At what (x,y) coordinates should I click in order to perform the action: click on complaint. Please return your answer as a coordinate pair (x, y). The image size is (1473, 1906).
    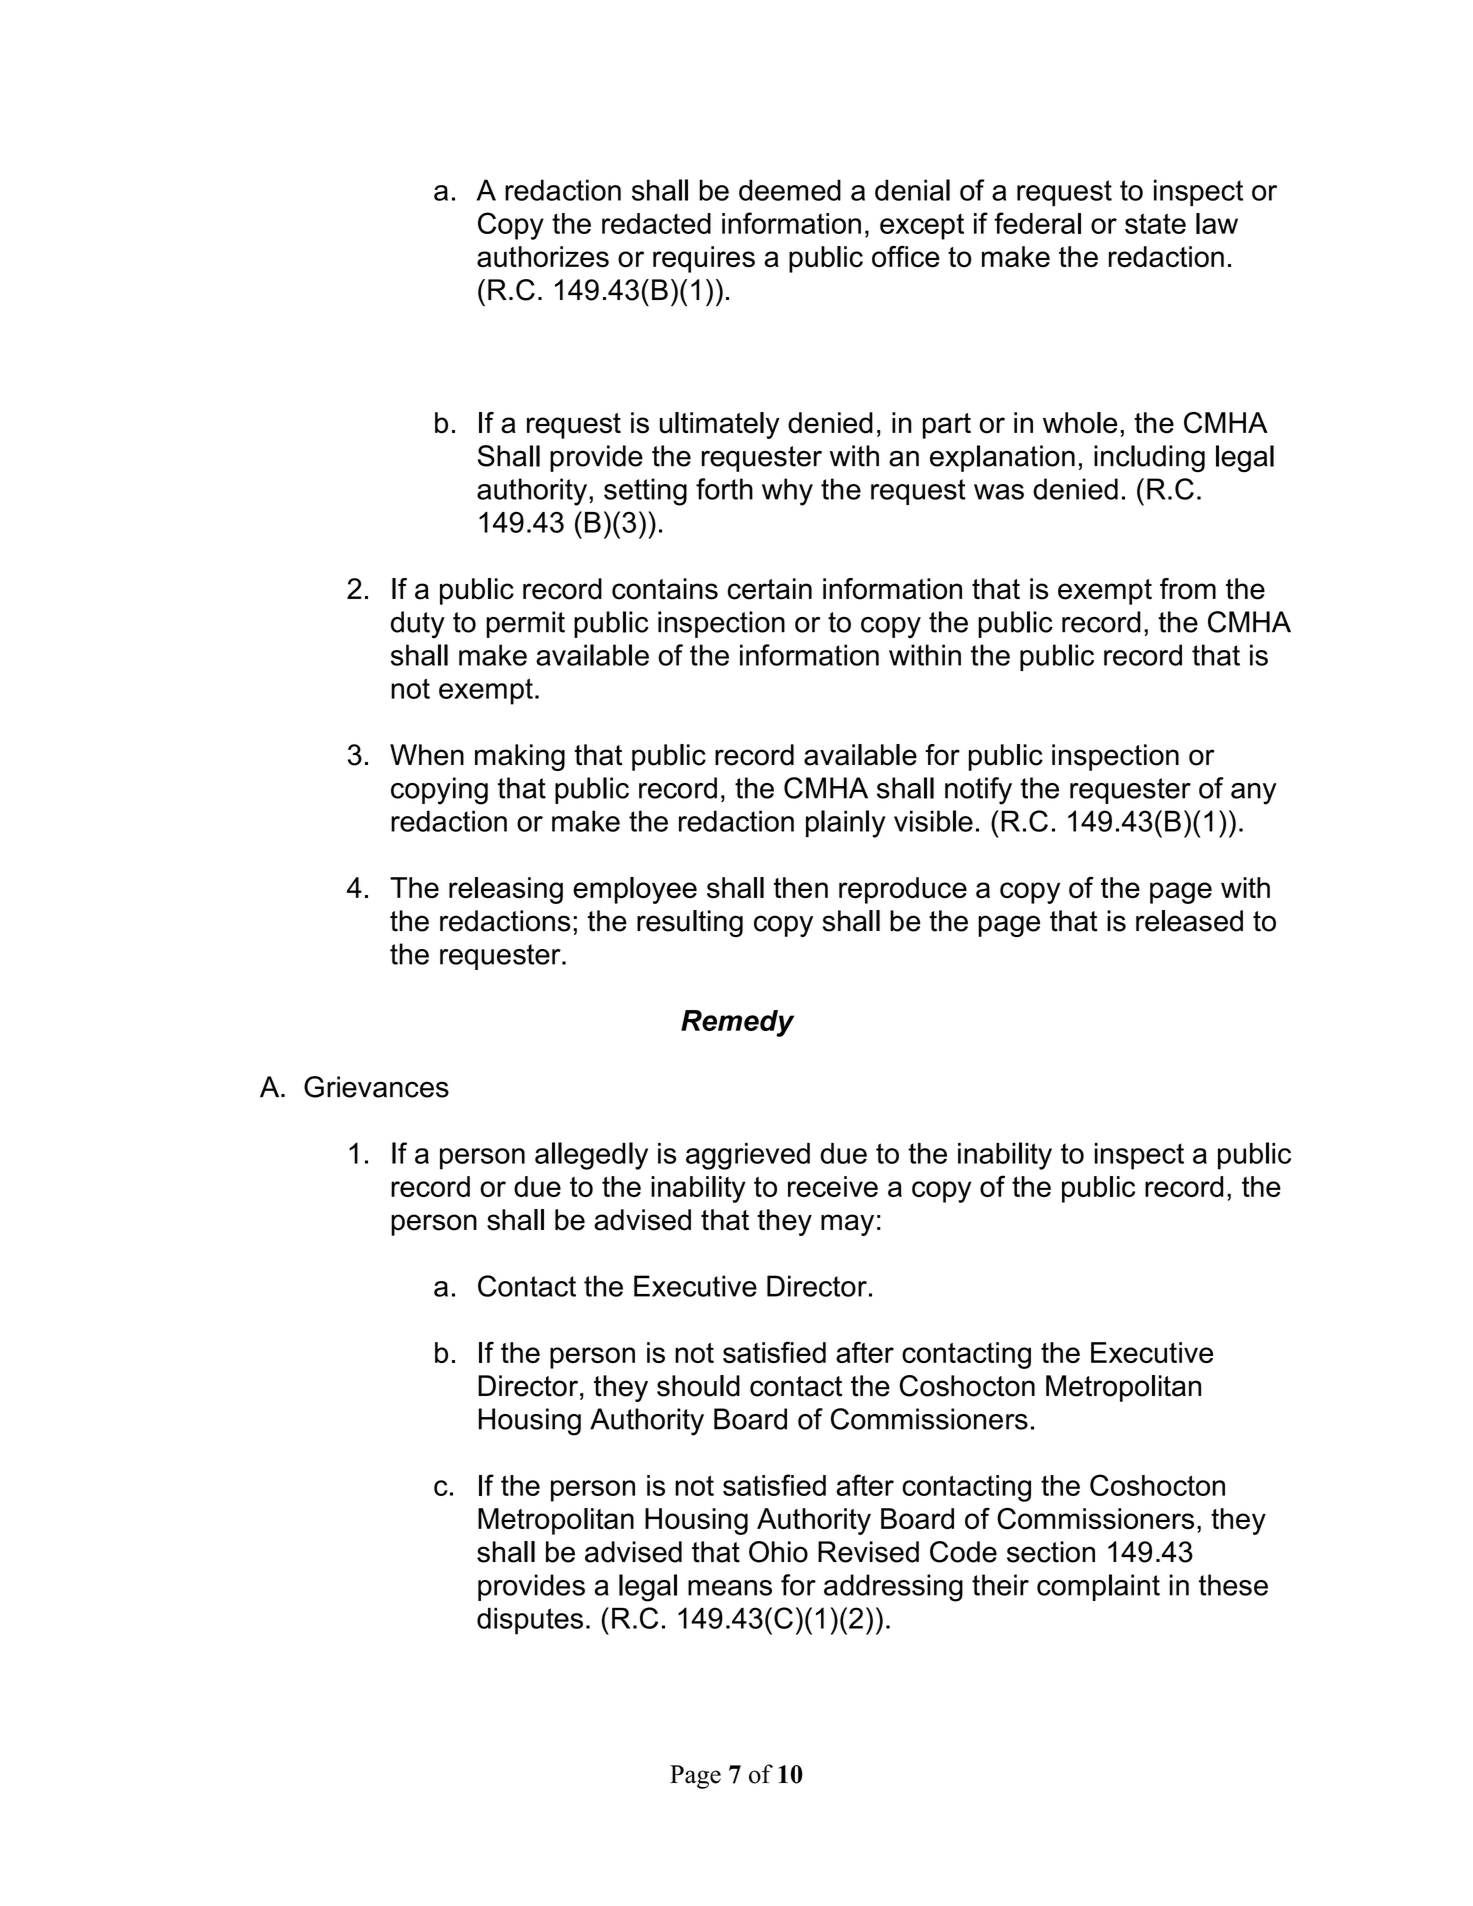
    Looking at the image, I should click on (1098, 1587).
